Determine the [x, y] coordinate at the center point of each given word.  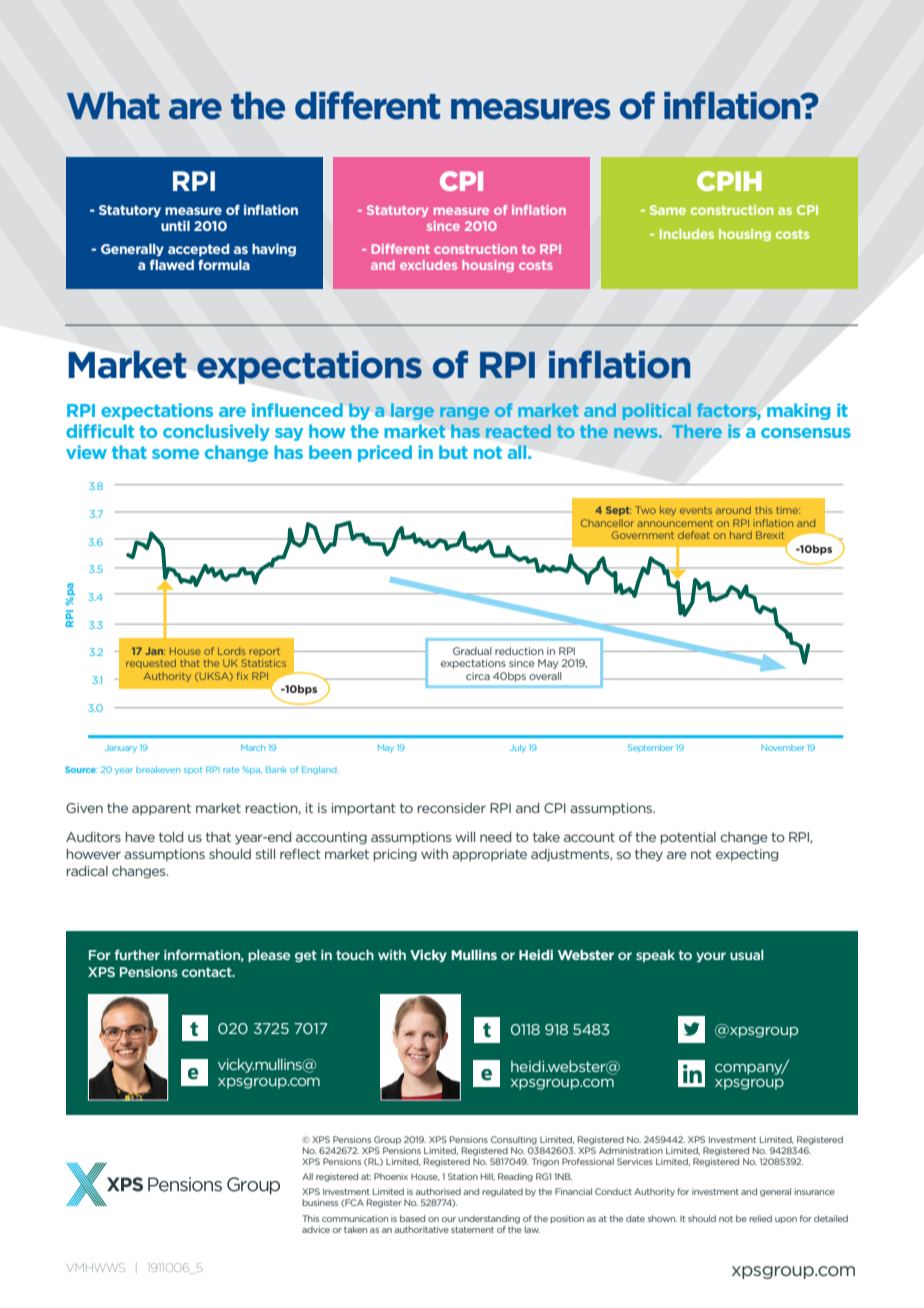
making [798, 411]
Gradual [472, 651]
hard [741, 535]
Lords [232, 651]
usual [747, 955]
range [464, 413]
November [783, 748]
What [113, 106]
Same [668, 210]
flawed [171, 264]
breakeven [158, 769]
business [320, 1202]
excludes [428, 265]
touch [355, 955]
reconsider [452, 808]
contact [208, 972]
